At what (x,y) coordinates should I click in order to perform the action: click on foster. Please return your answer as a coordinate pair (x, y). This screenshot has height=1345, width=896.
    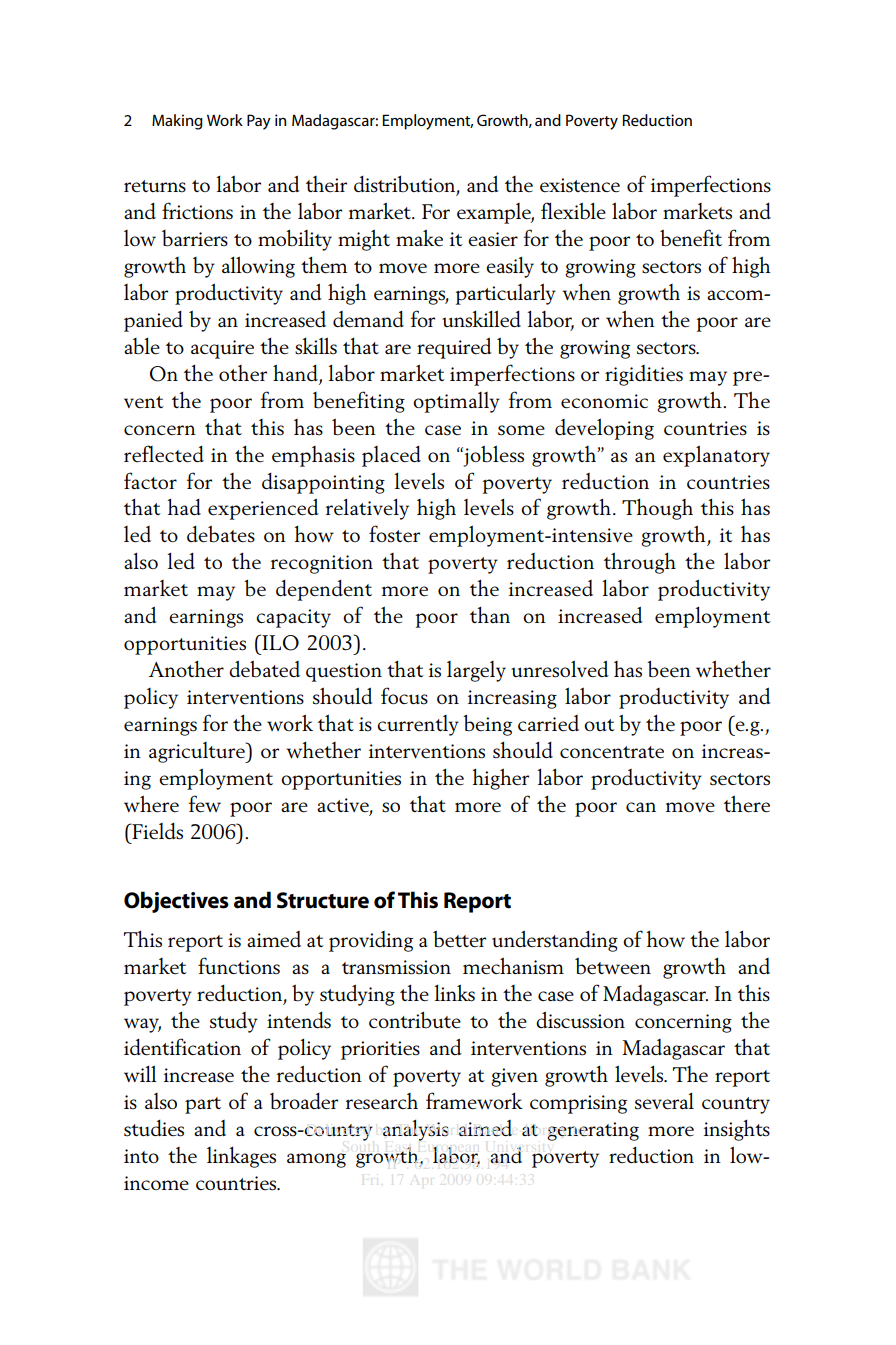
    Looking at the image, I should click on (394, 534).
